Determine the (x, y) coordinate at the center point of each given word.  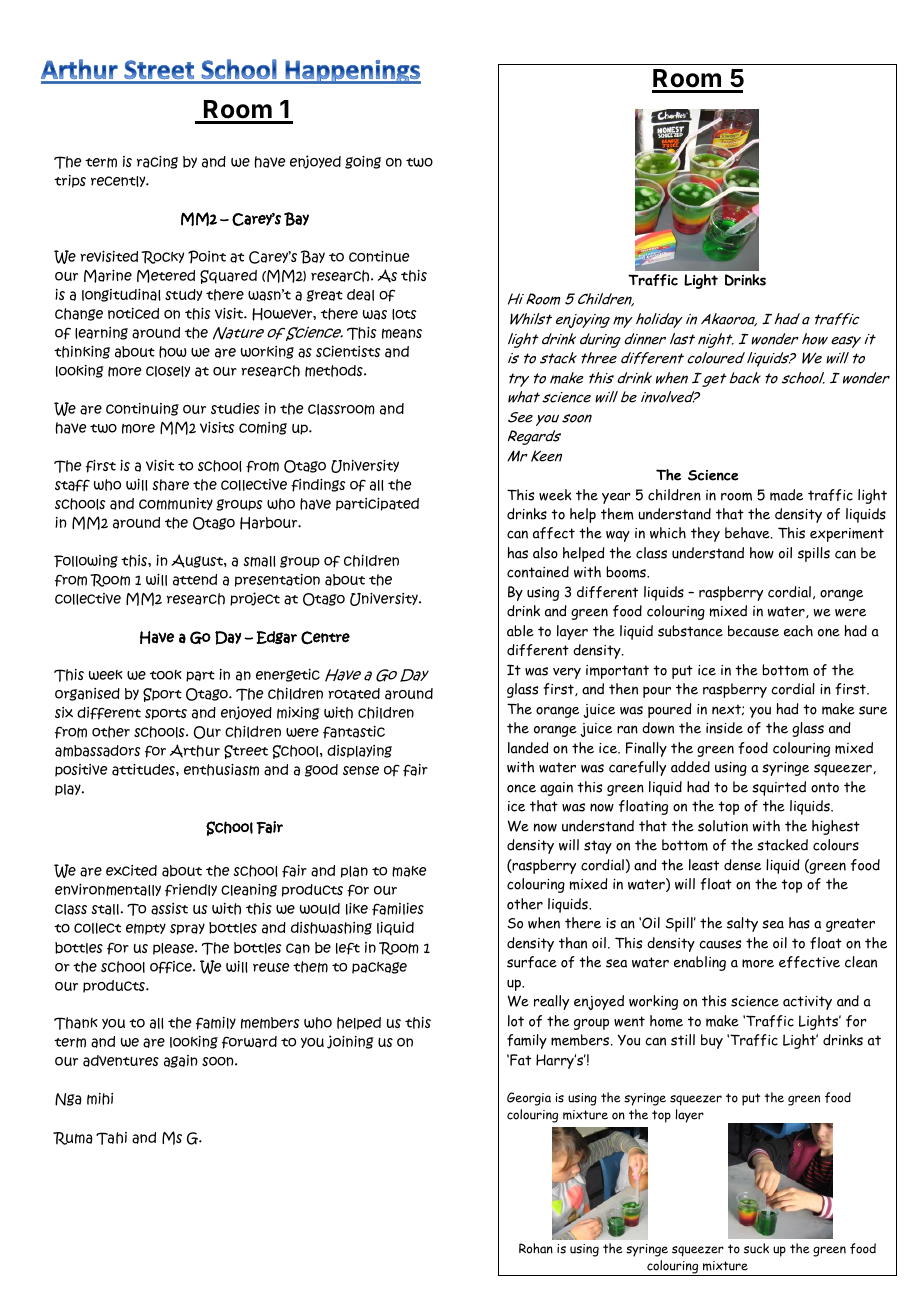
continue (379, 256)
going (363, 162)
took (166, 675)
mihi (100, 1099)
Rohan (536, 1248)
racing (157, 162)
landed (528, 748)
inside (724, 728)
